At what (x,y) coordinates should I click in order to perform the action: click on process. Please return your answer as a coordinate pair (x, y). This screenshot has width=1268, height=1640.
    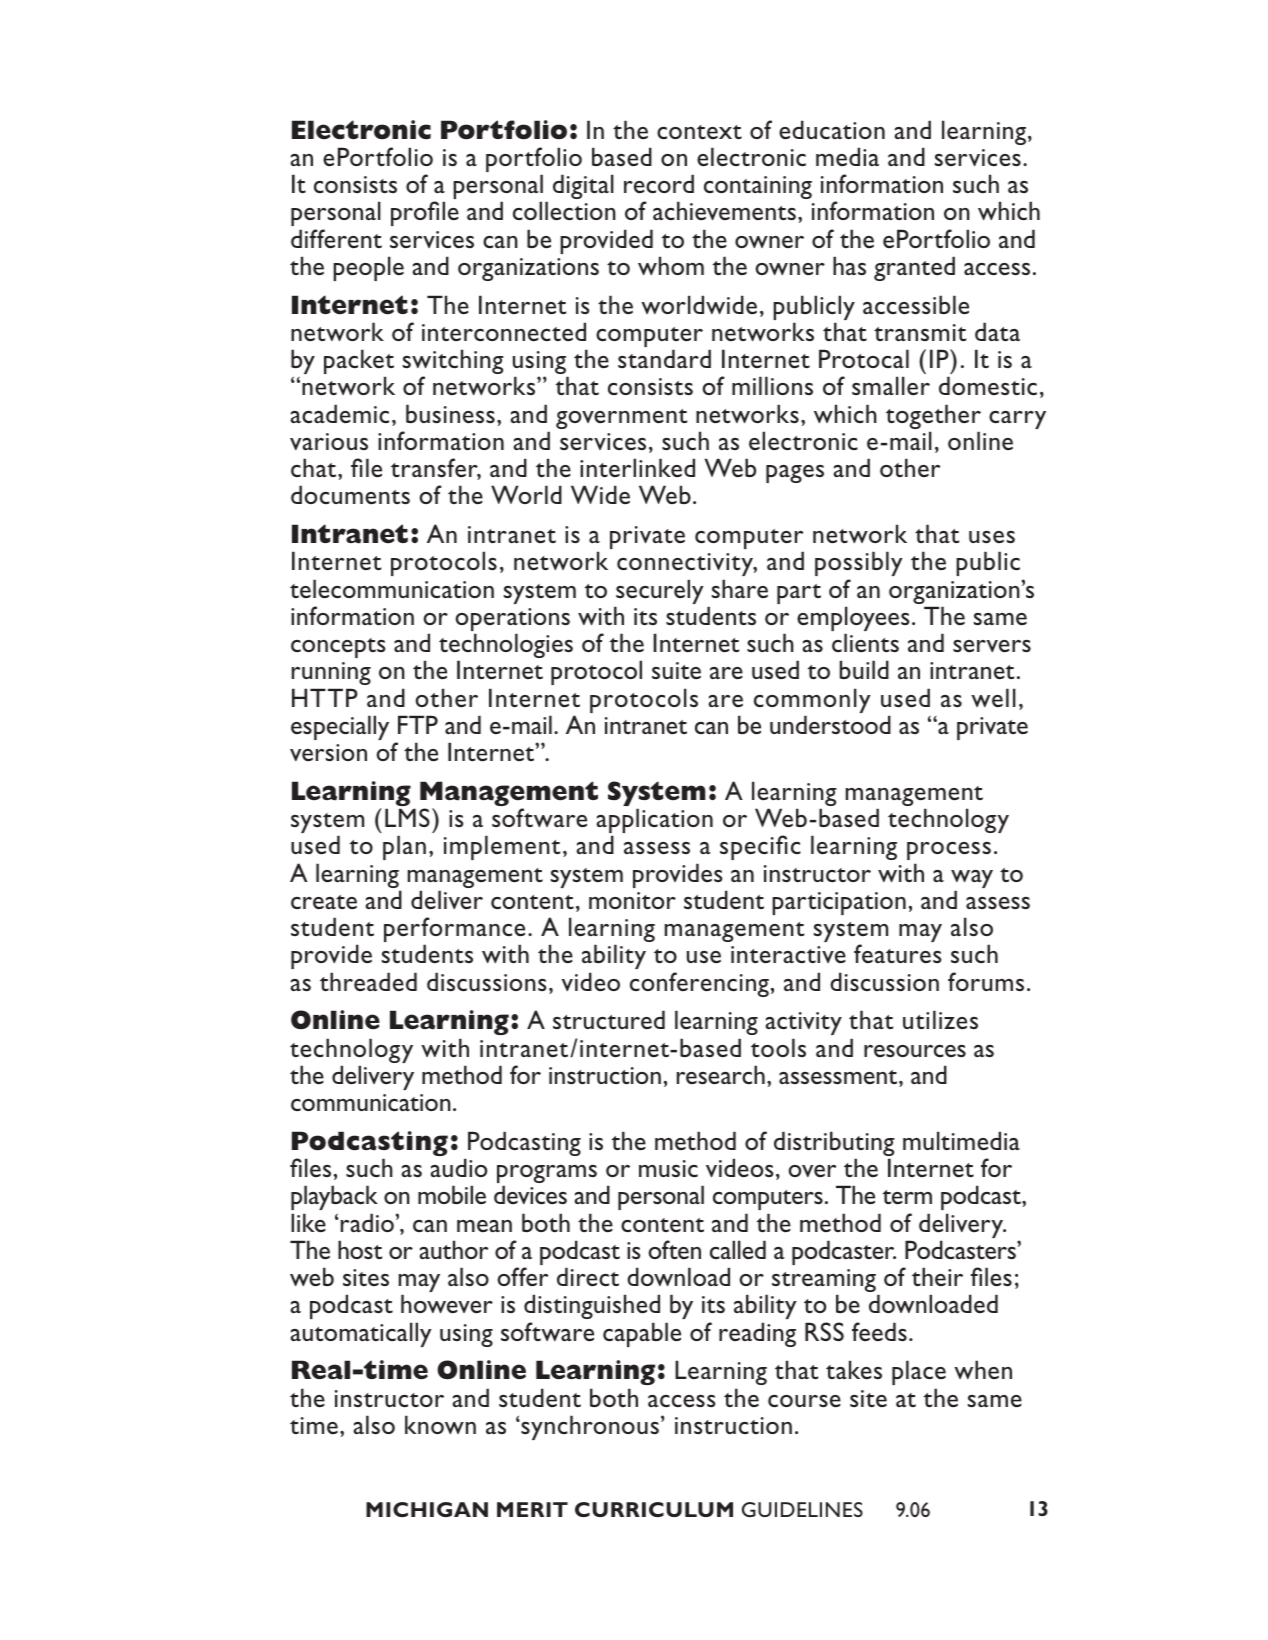
    Looking at the image, I should click on (949, 851).
